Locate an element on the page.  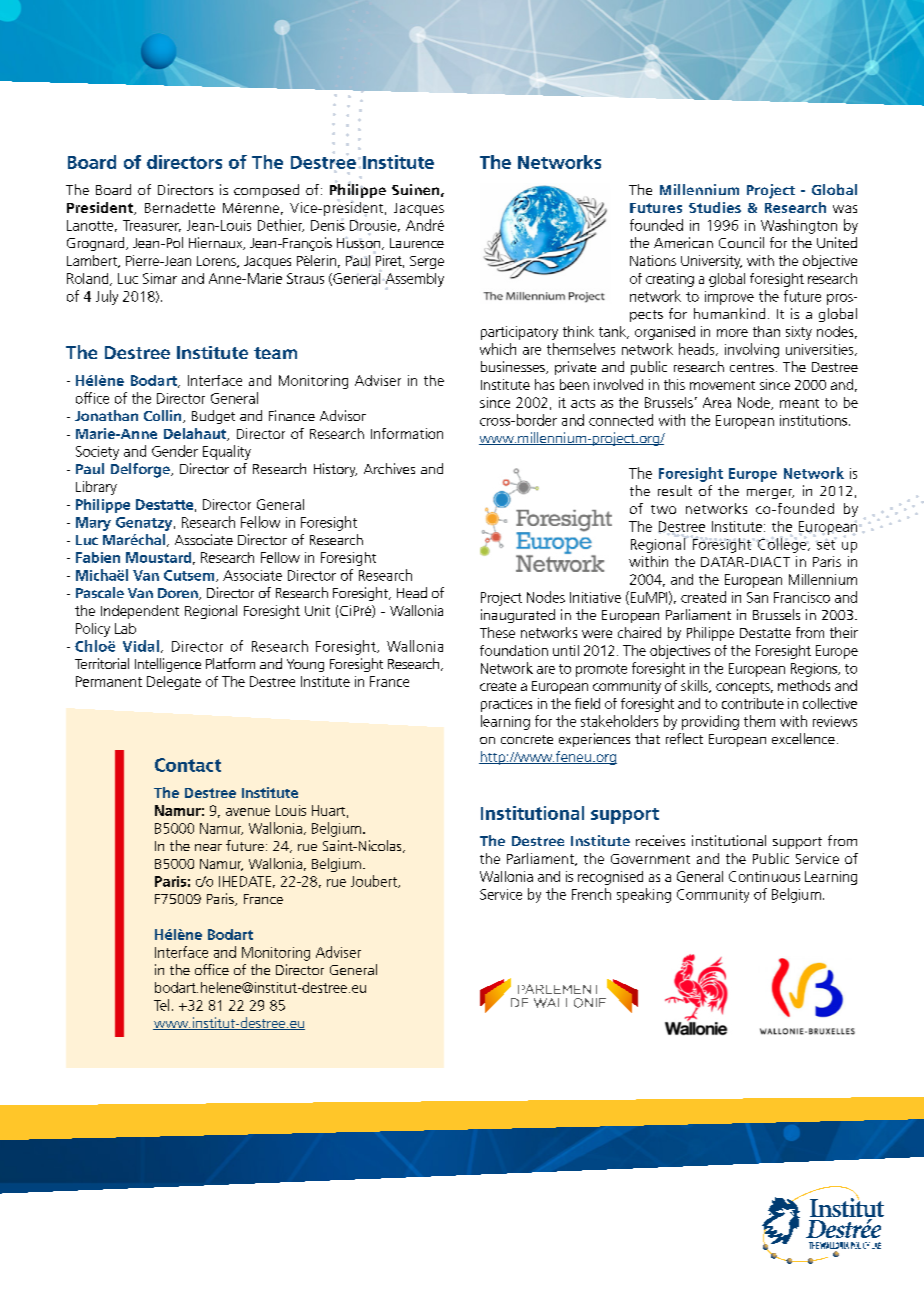
Bernadette is located at coordinates (180, 207).
